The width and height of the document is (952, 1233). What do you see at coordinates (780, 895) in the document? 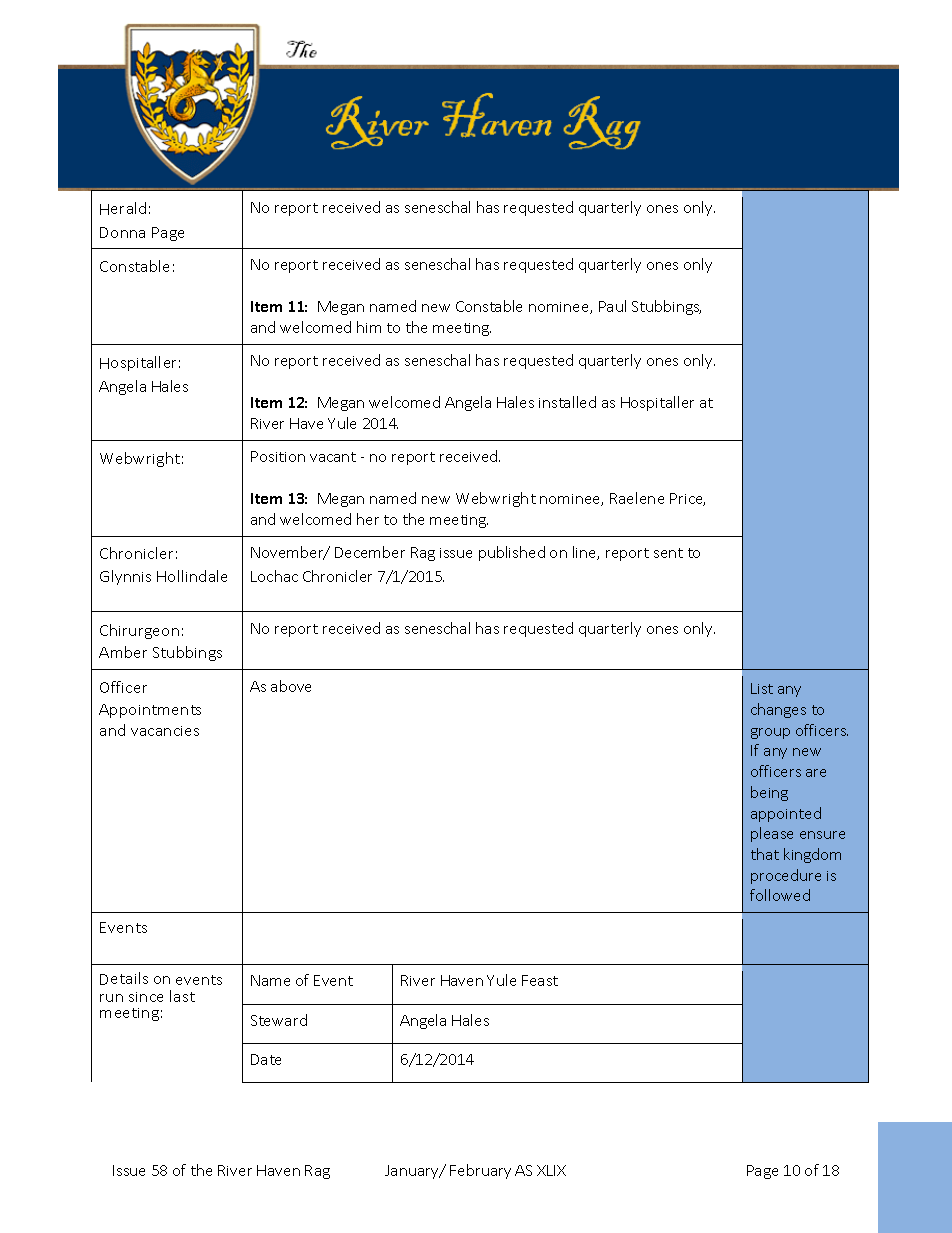
I see `followed` at bounding box center [780, 895].
